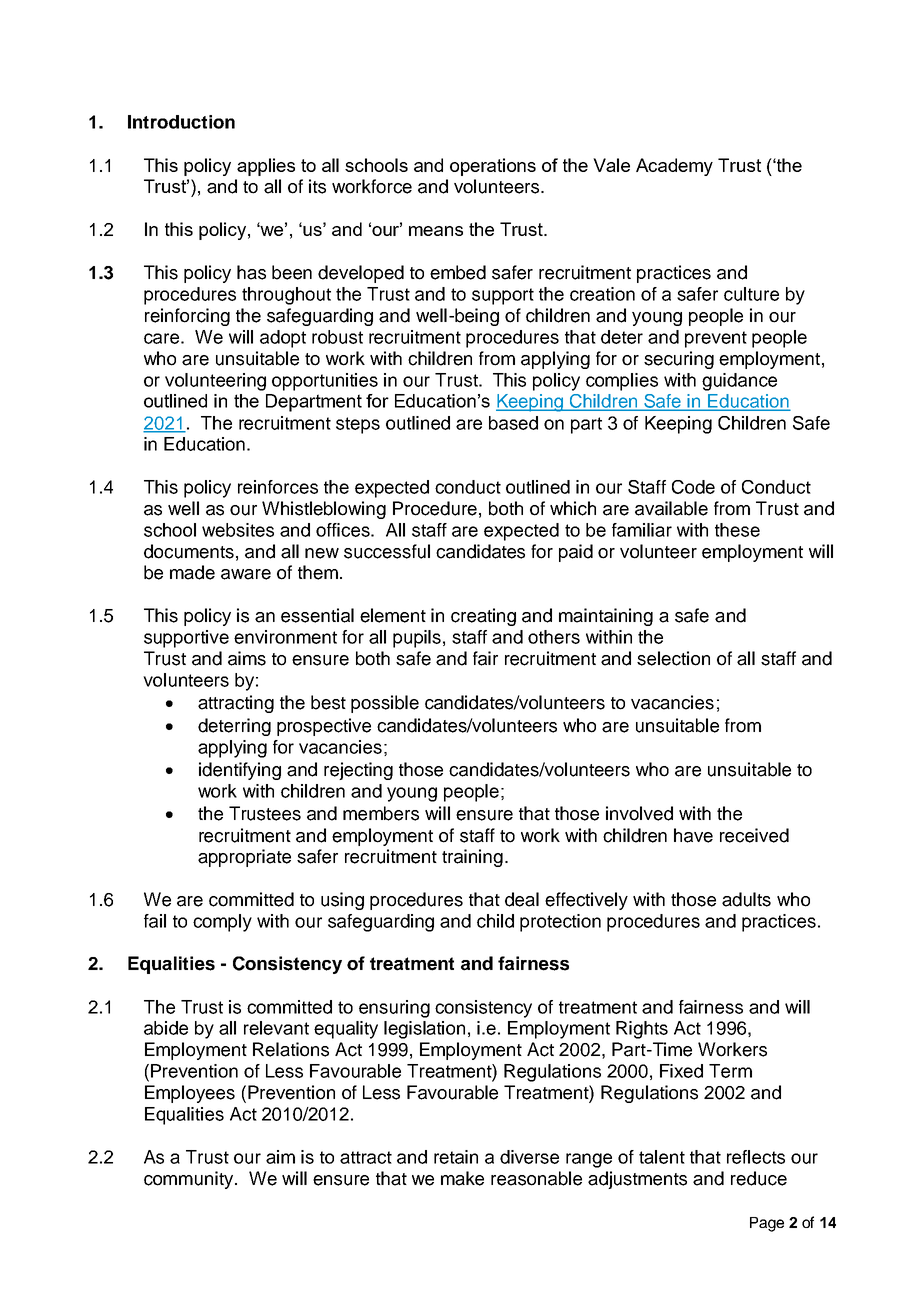 The height and width of the screenshot is (1308, 924). Describe the element at coordinates (472, 858) in the screenshot. I see `training` at that location.
